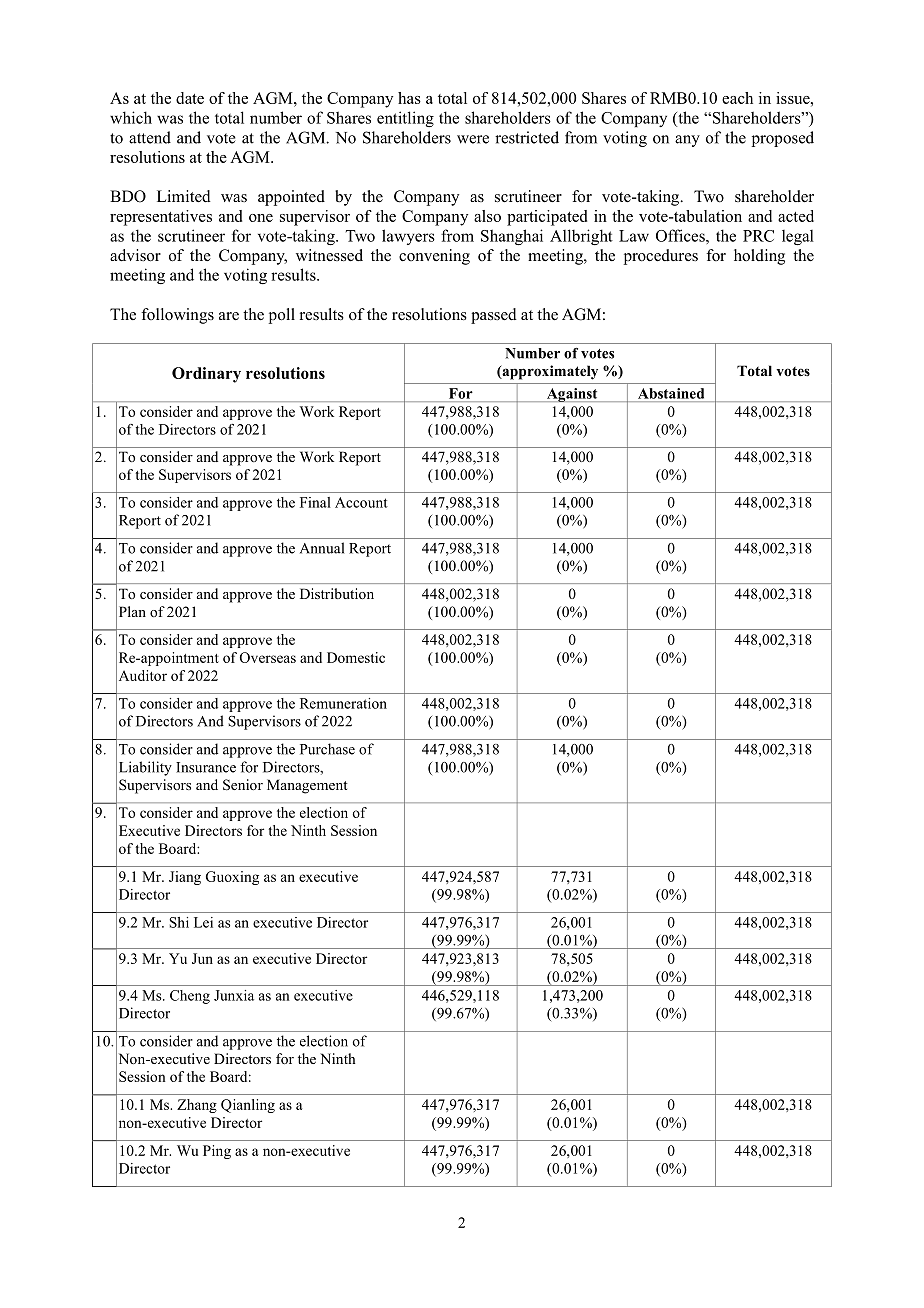 The image size is (924, 1308). Describe the element at coordinates (356, 657) in the page. I see `Domestic` at that location.
